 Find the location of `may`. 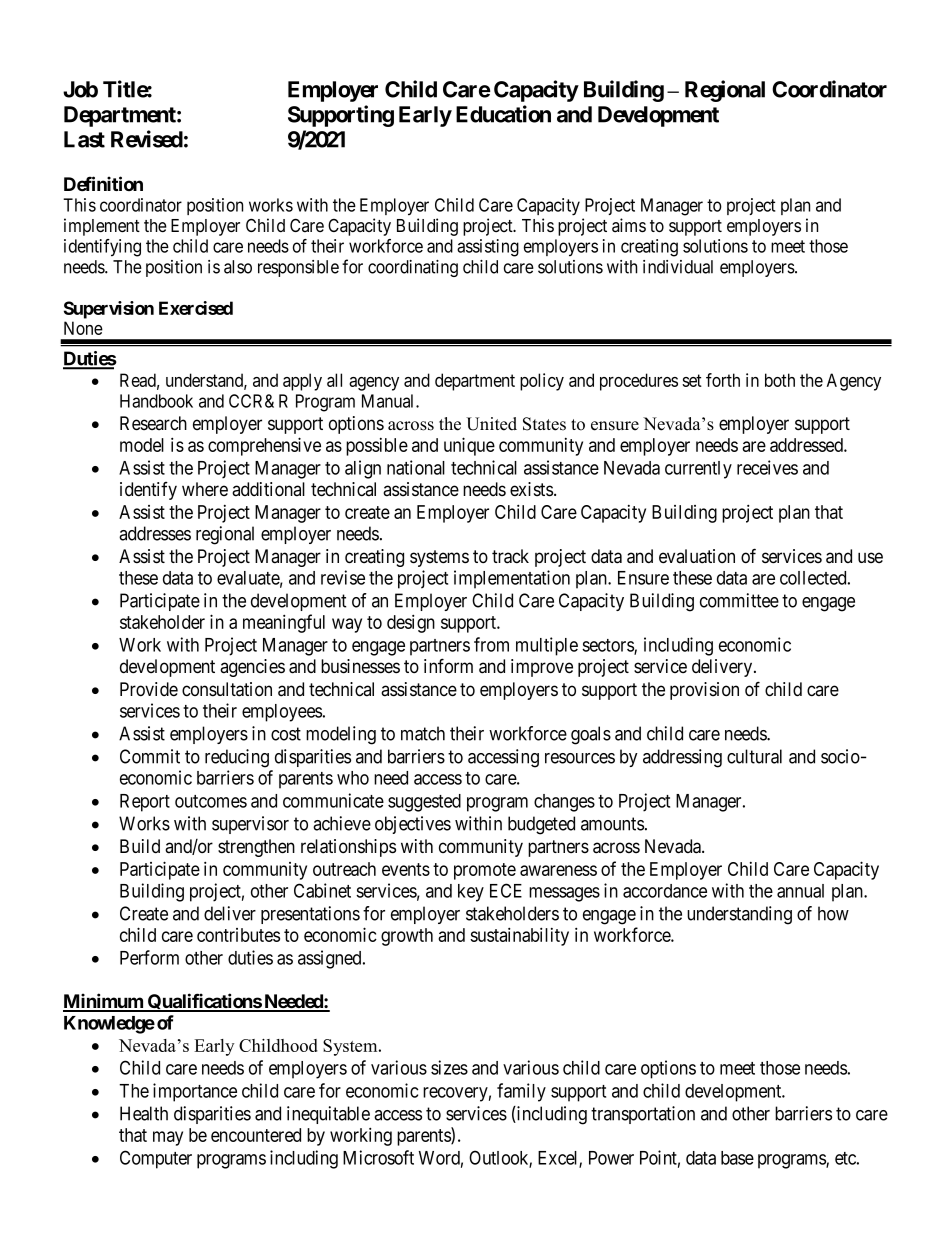

may is located at coordinates (168, 1138).
